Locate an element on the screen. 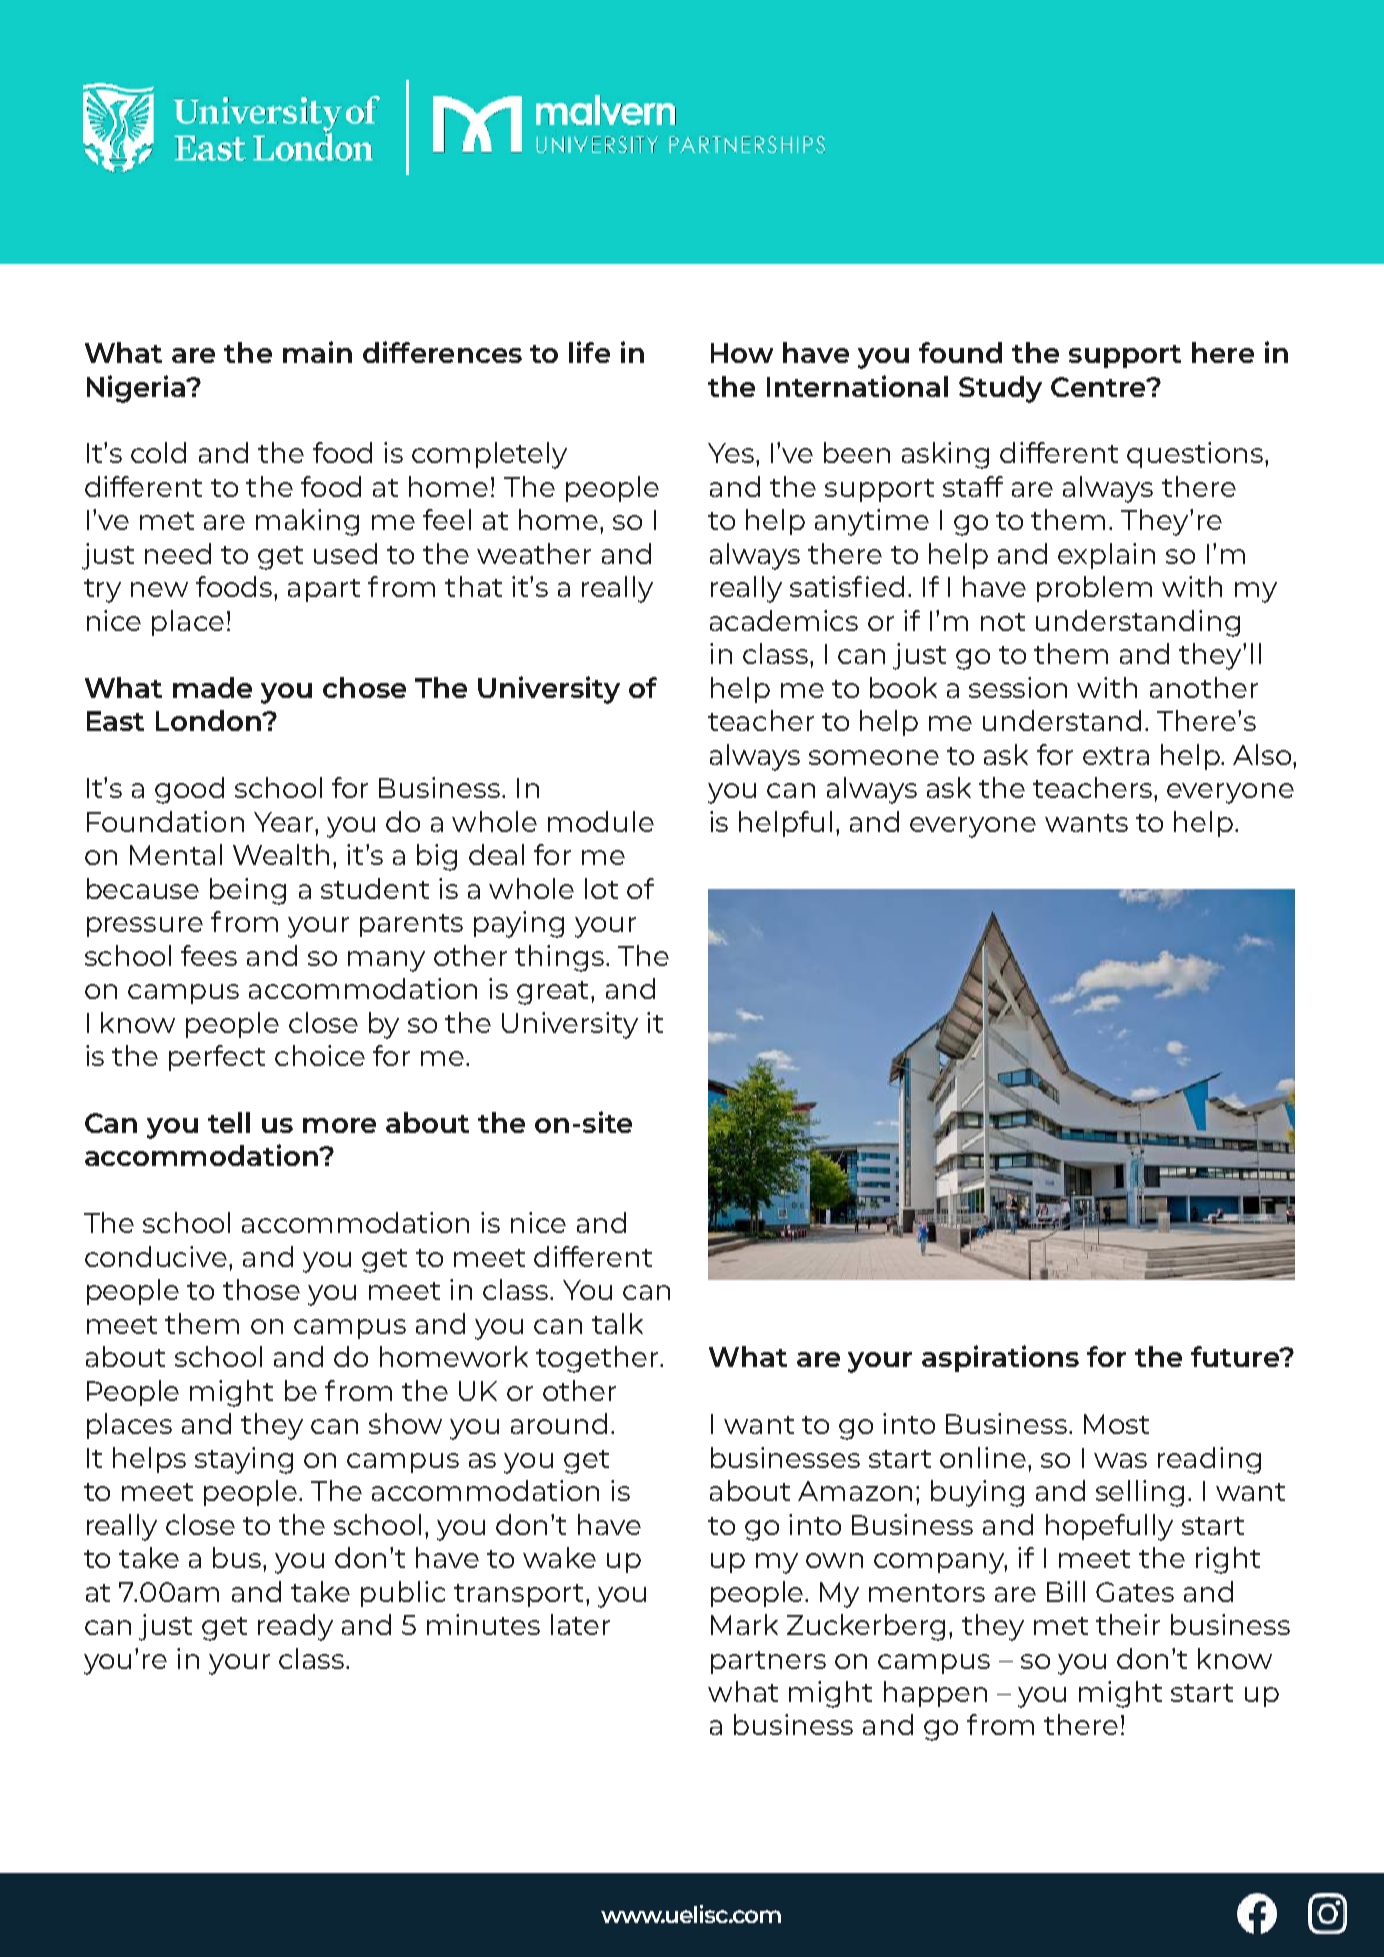 The width and height of the screenshot is (1384, 1957). Yes is located at coordinates (732, 453).
